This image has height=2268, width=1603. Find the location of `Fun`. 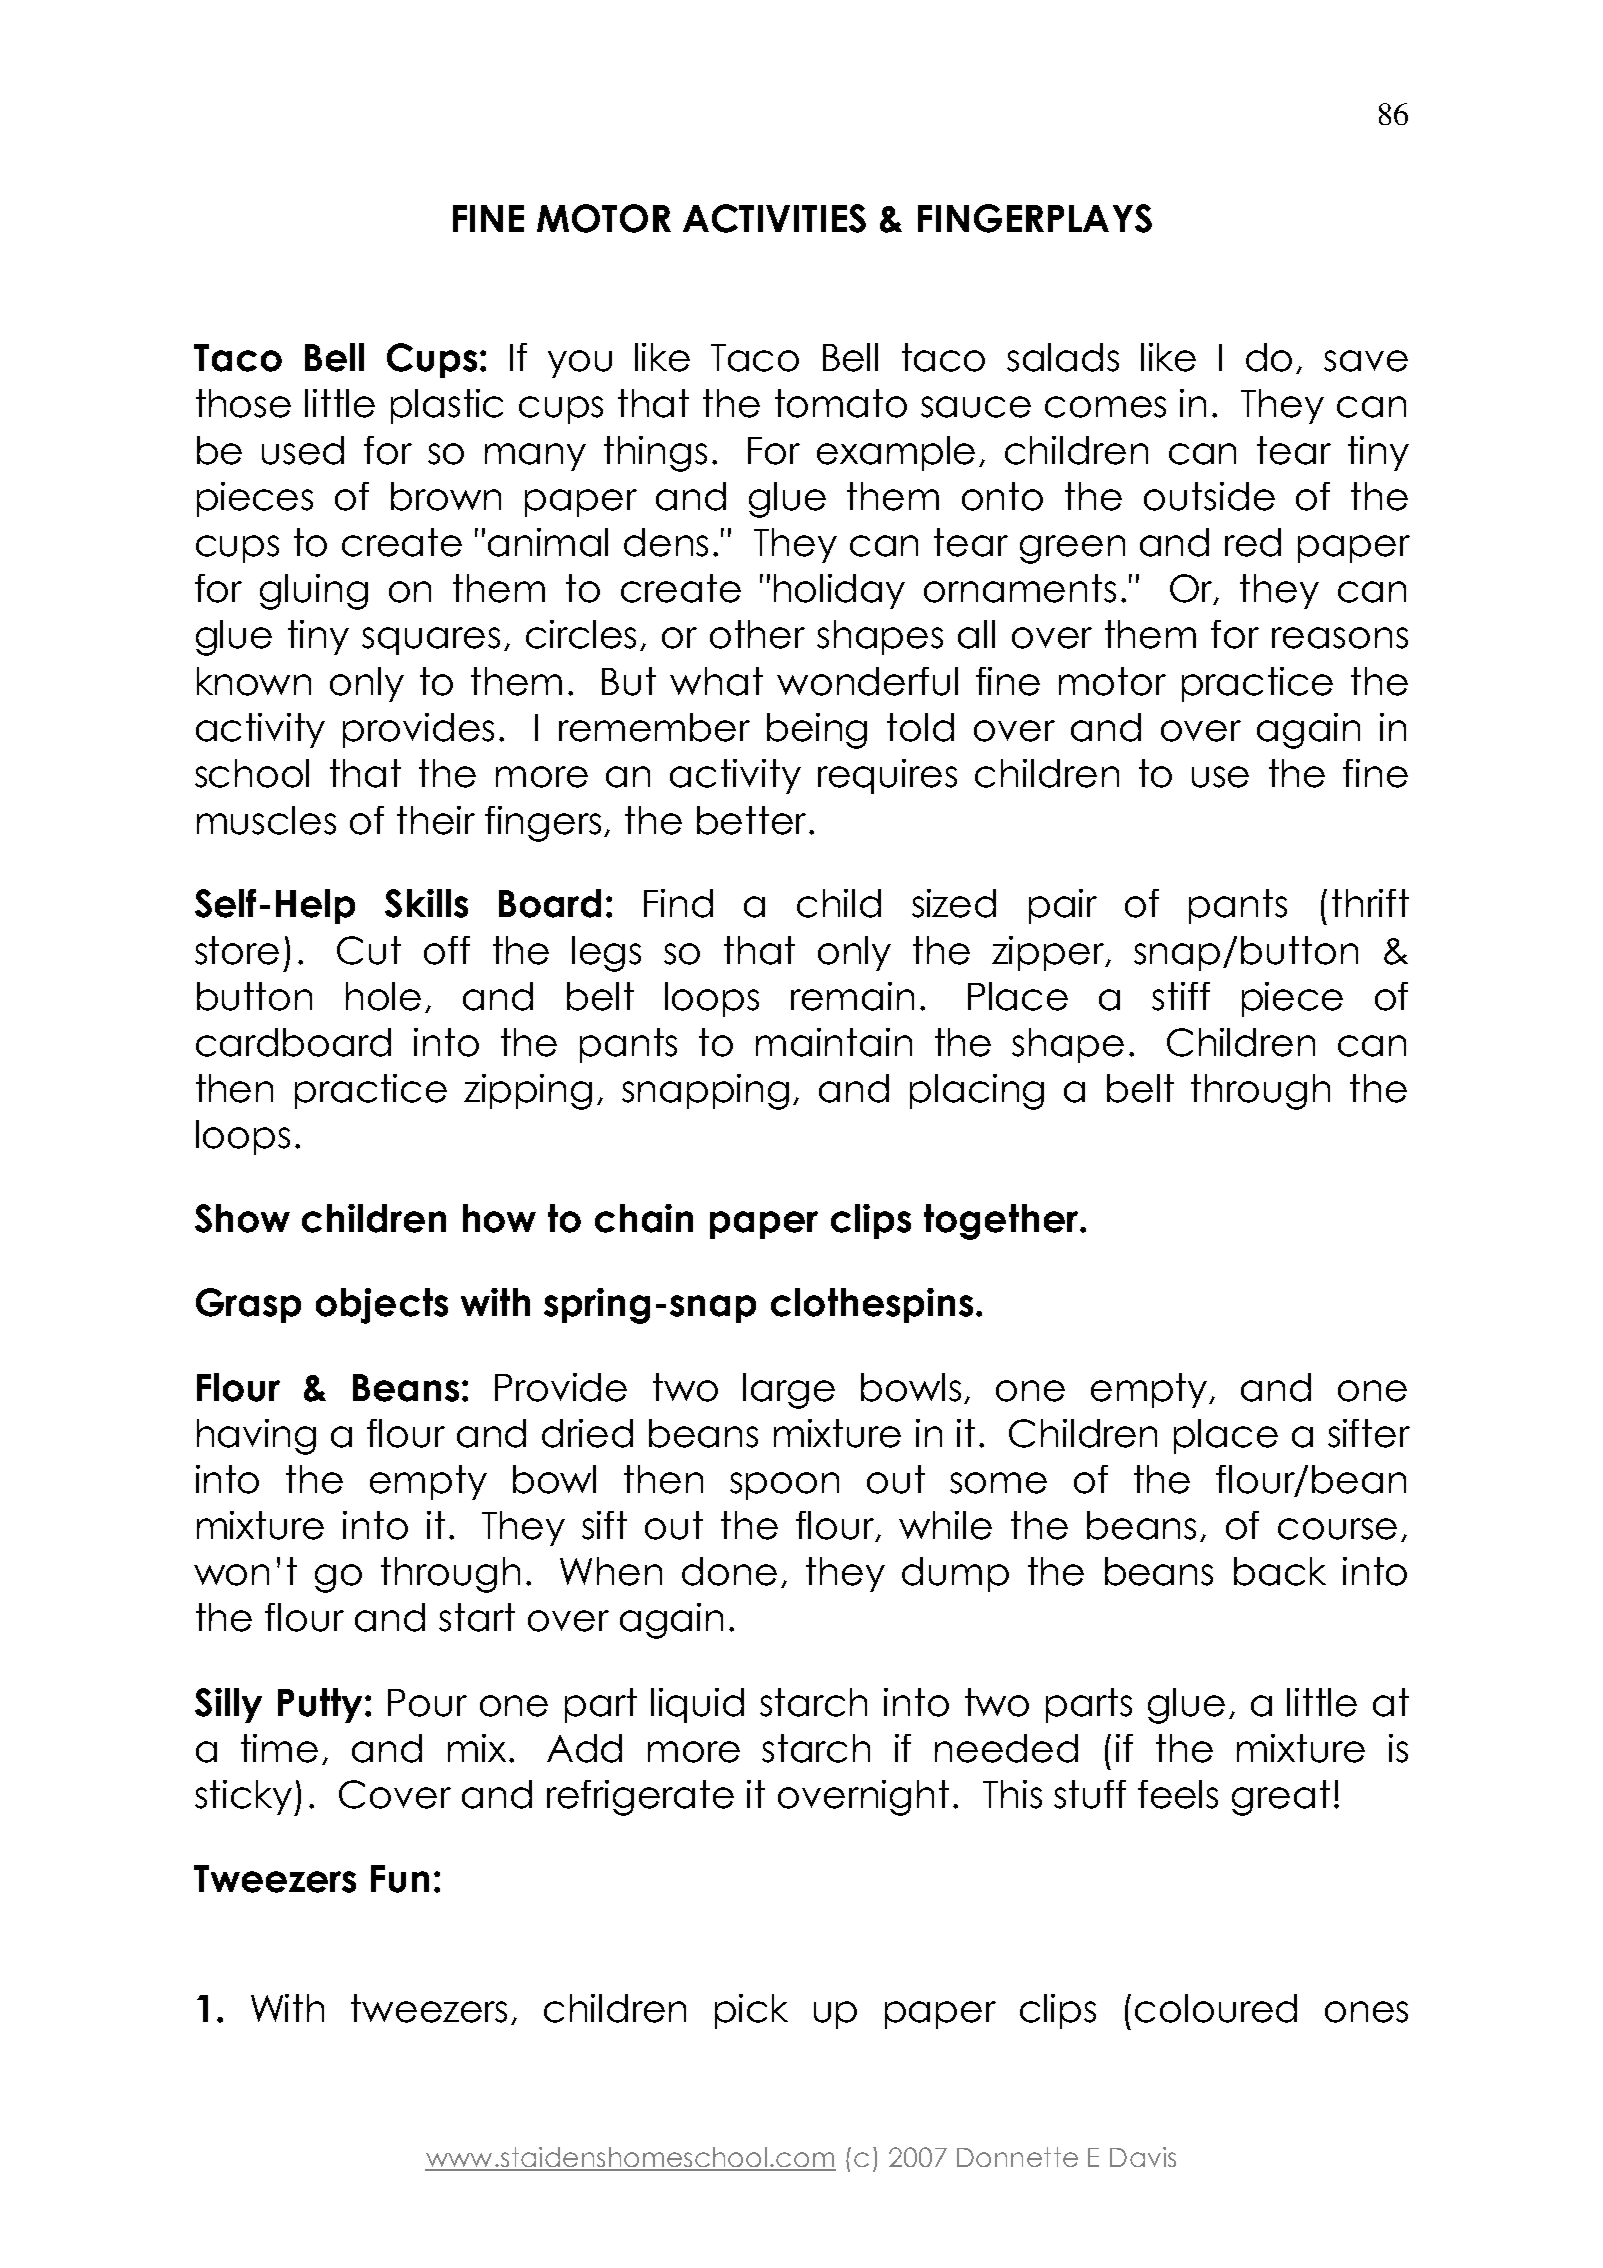

Fun is located at coordinates (400, 1879).
